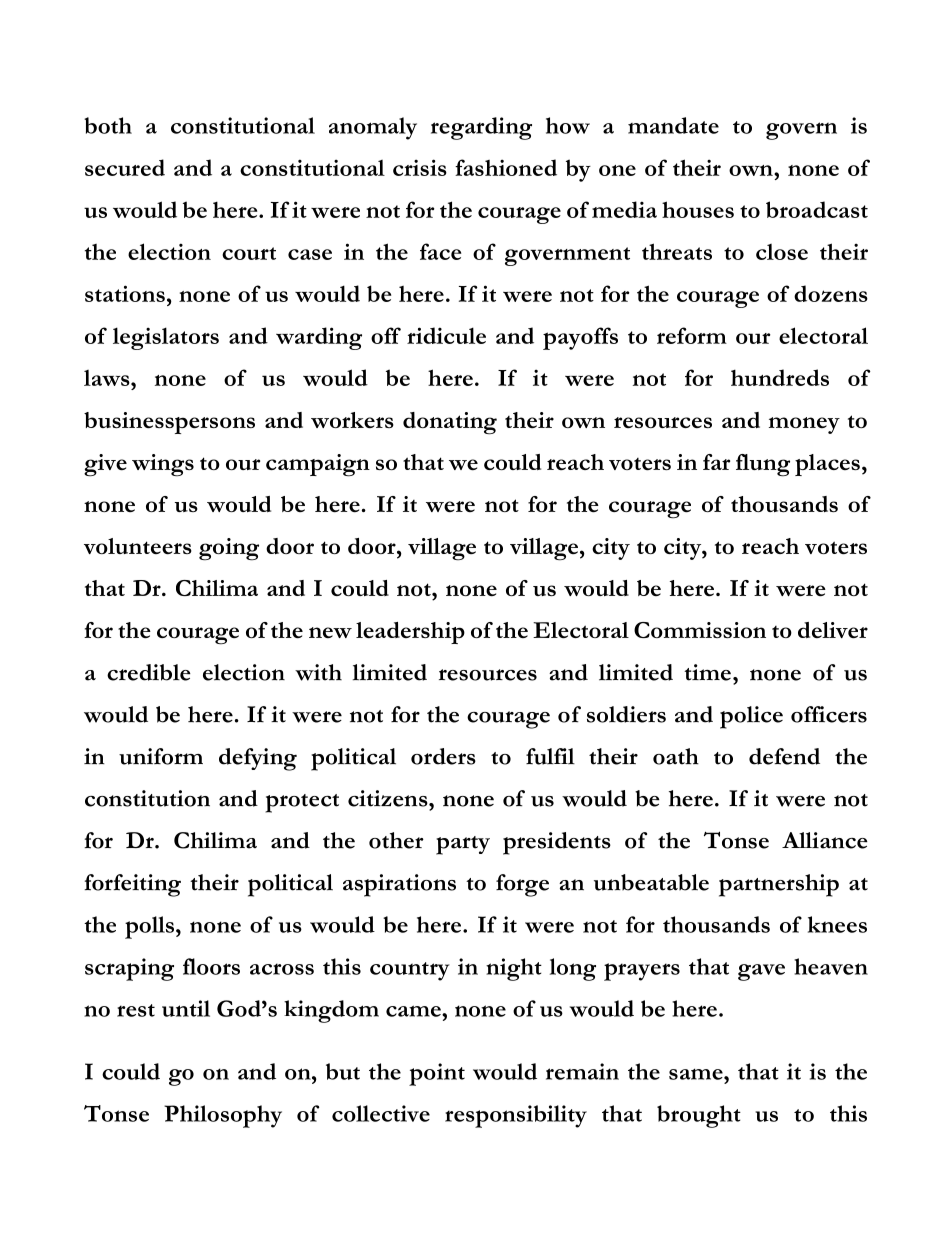 Image resolution: width=952 pixels, height=1233 pixels. What do you see at coordinates (506, 167) in the screenshot?
I see `fashioned` at bounding box center [506, 167].
